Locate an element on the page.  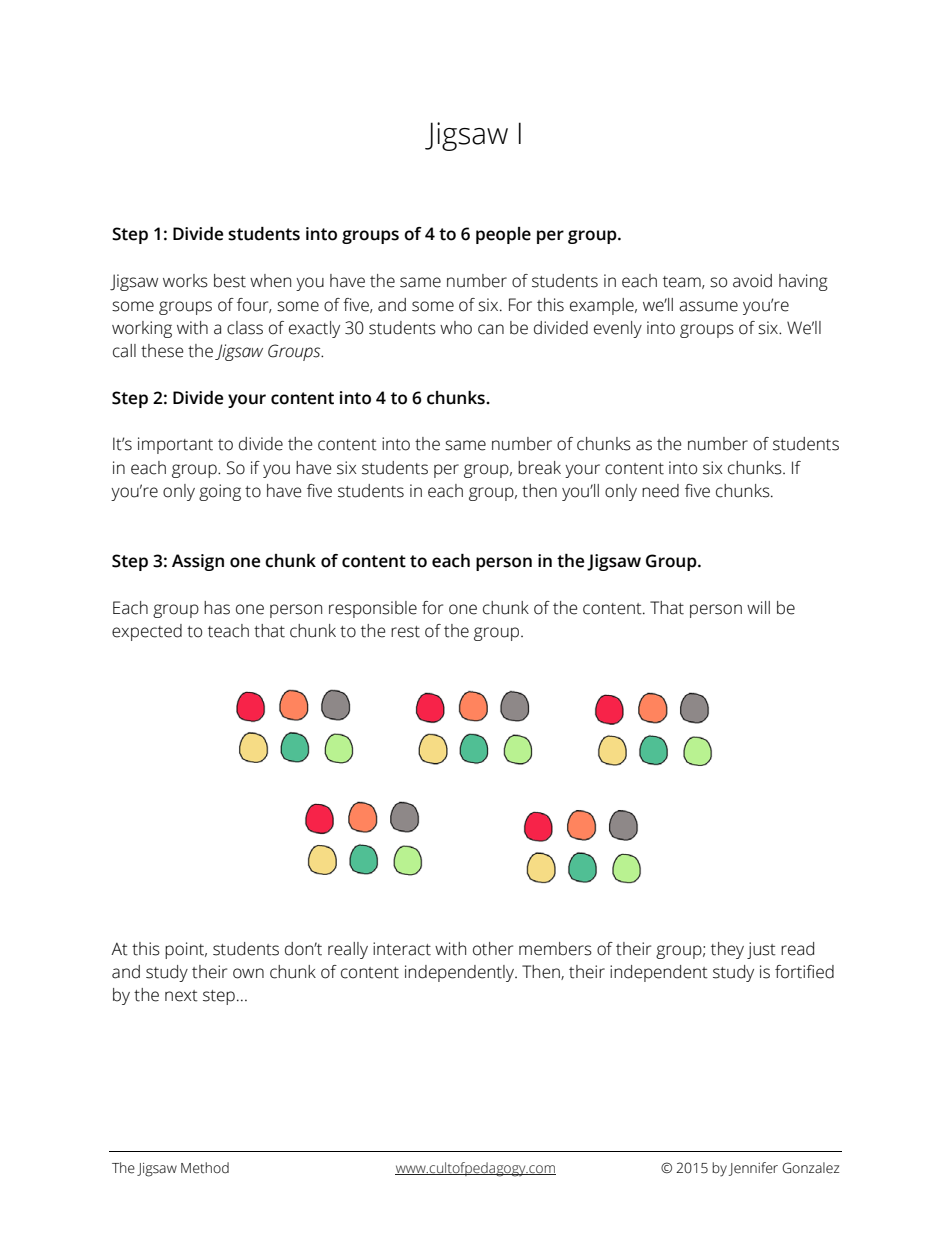
works is located at coordinates (185, 281).
